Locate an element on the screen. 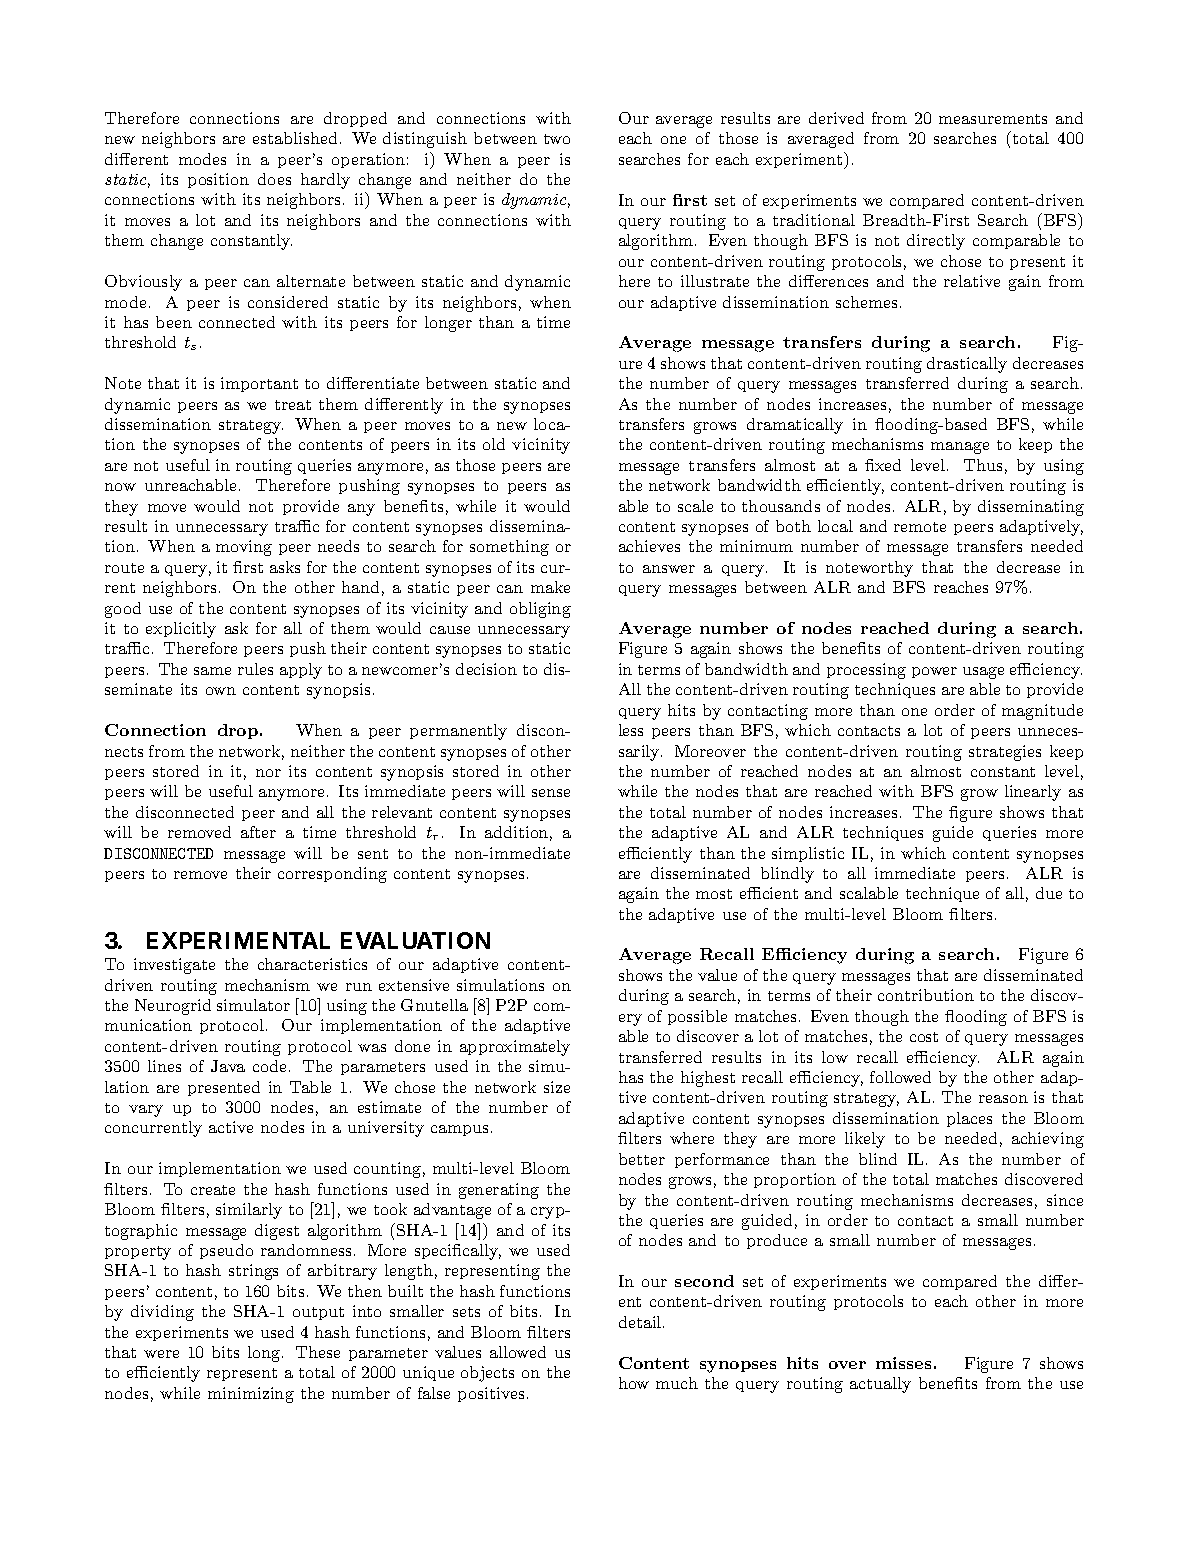 This screenshot has width=1194, height=1545. does is located at coordinates (274, 179).
